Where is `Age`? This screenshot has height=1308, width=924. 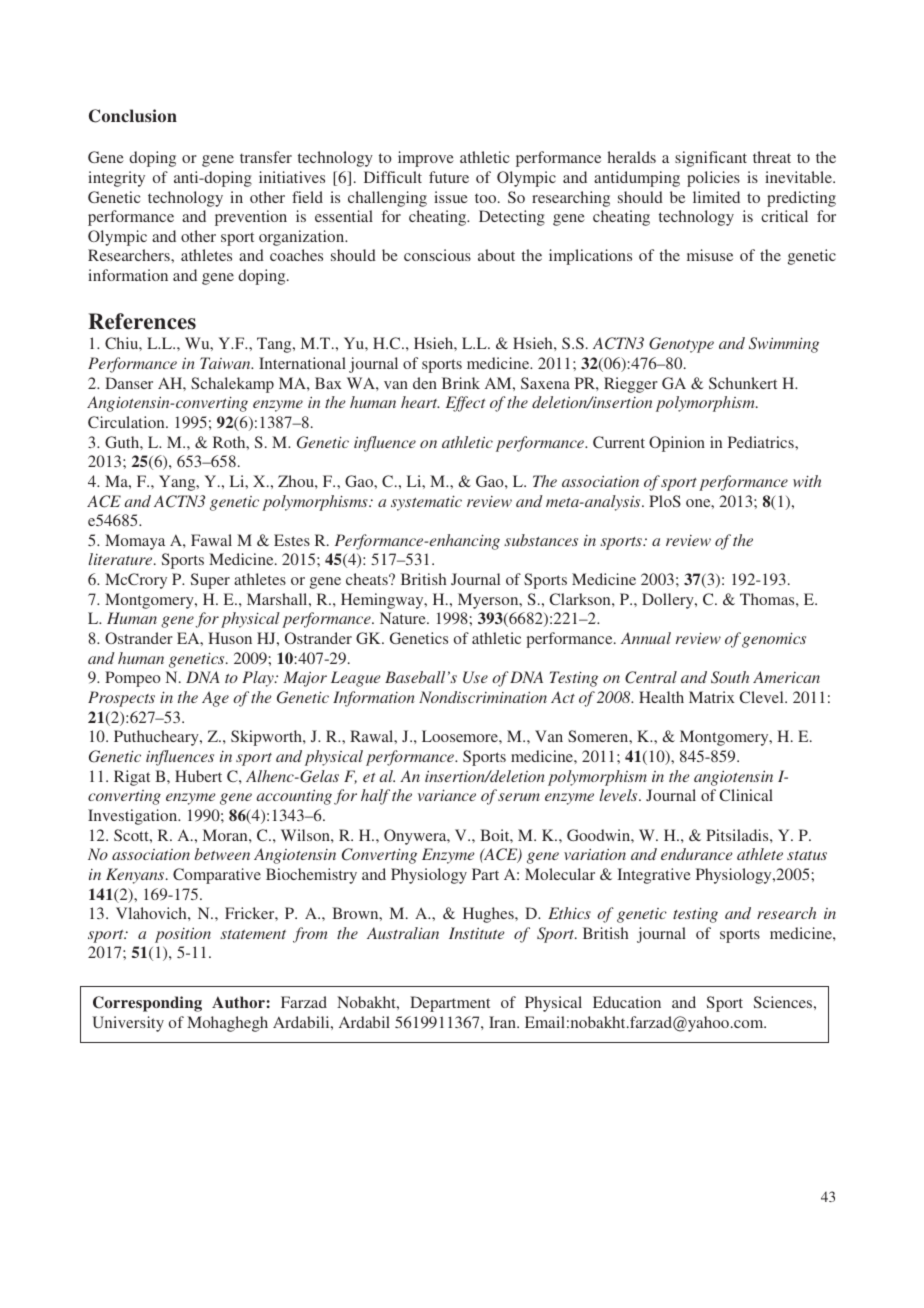
Age is located at coordinates (215, 699).
